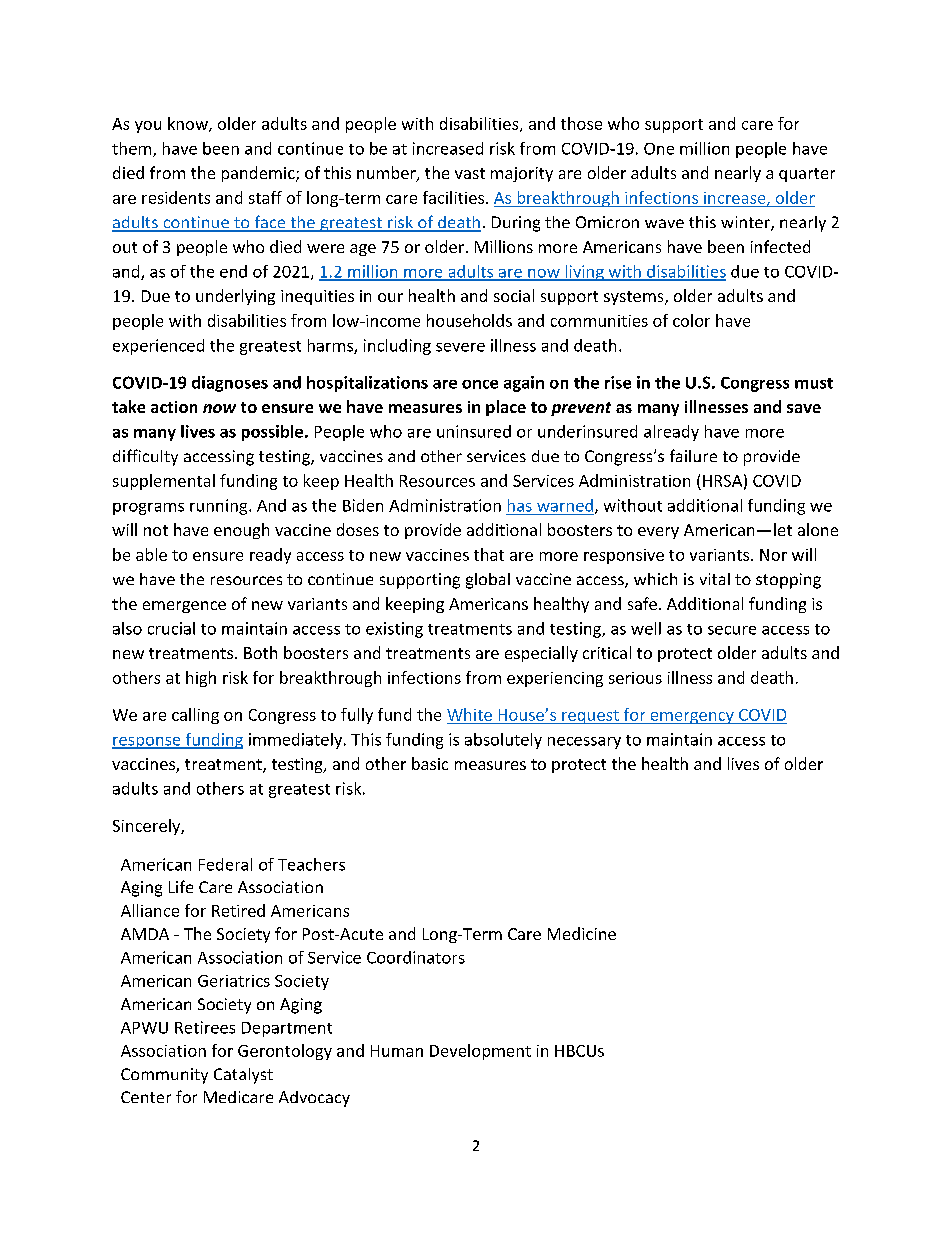 The height and width of the document is (1233, 952). What do you see at coordinates (488, 581) in the document?
I see `global` at bounding box center [488, 581].
